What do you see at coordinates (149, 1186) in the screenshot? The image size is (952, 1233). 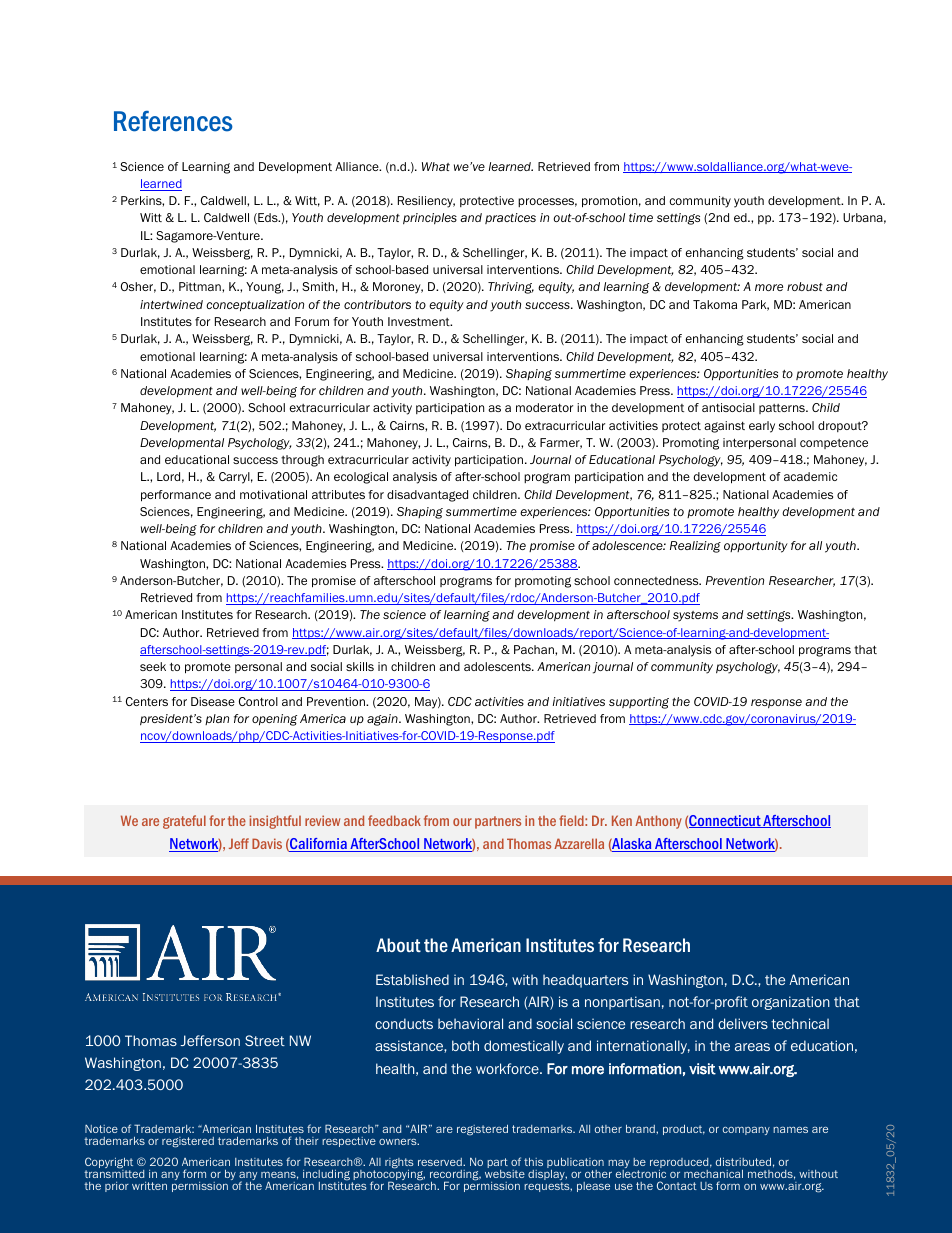 I see `written` at bounding box center [149, 1186].
